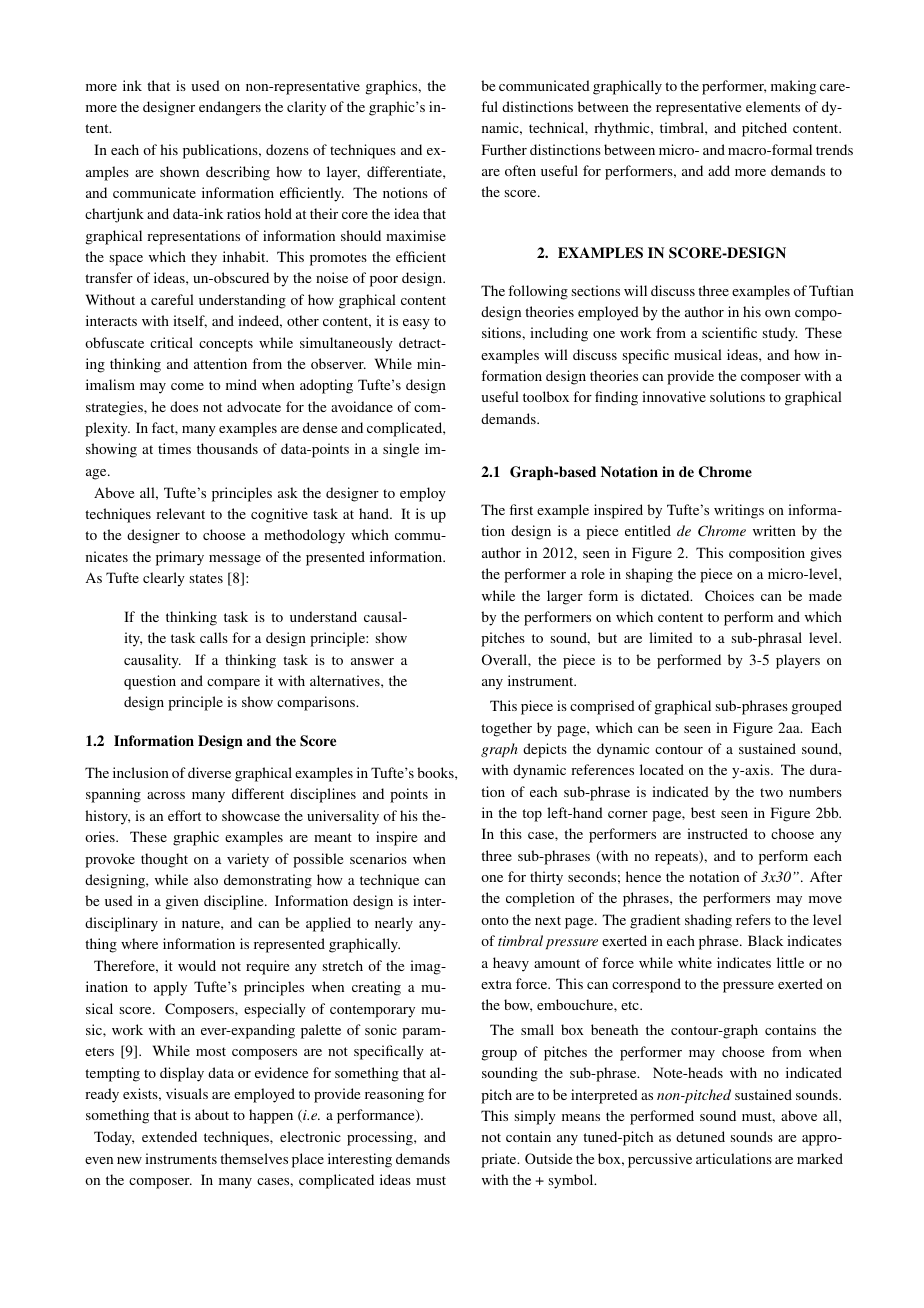 This screenshot has width=924, height=1308. I want to click on marked, so click(820, 1158).
